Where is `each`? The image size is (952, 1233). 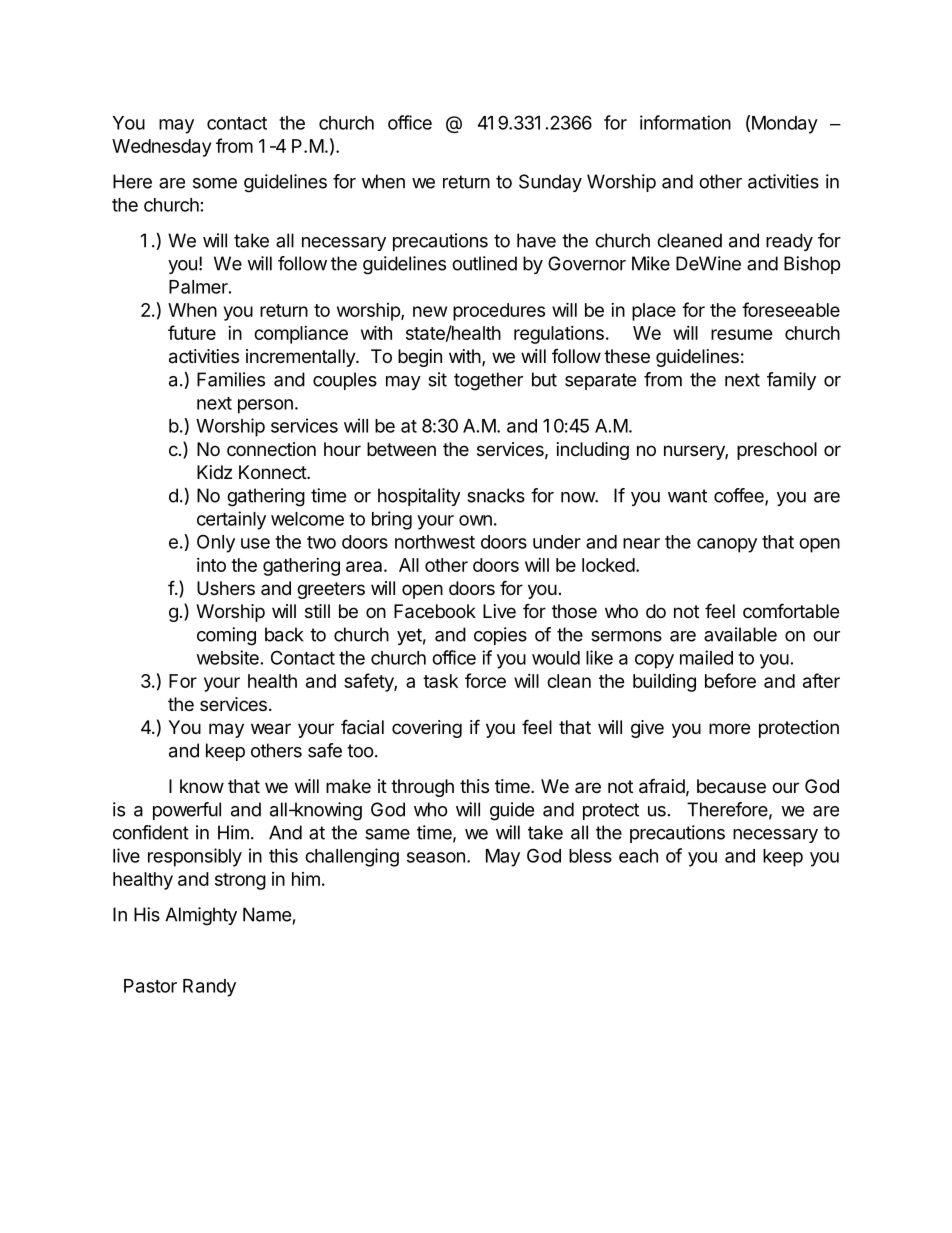 each is located at coordinates (638, 856).
